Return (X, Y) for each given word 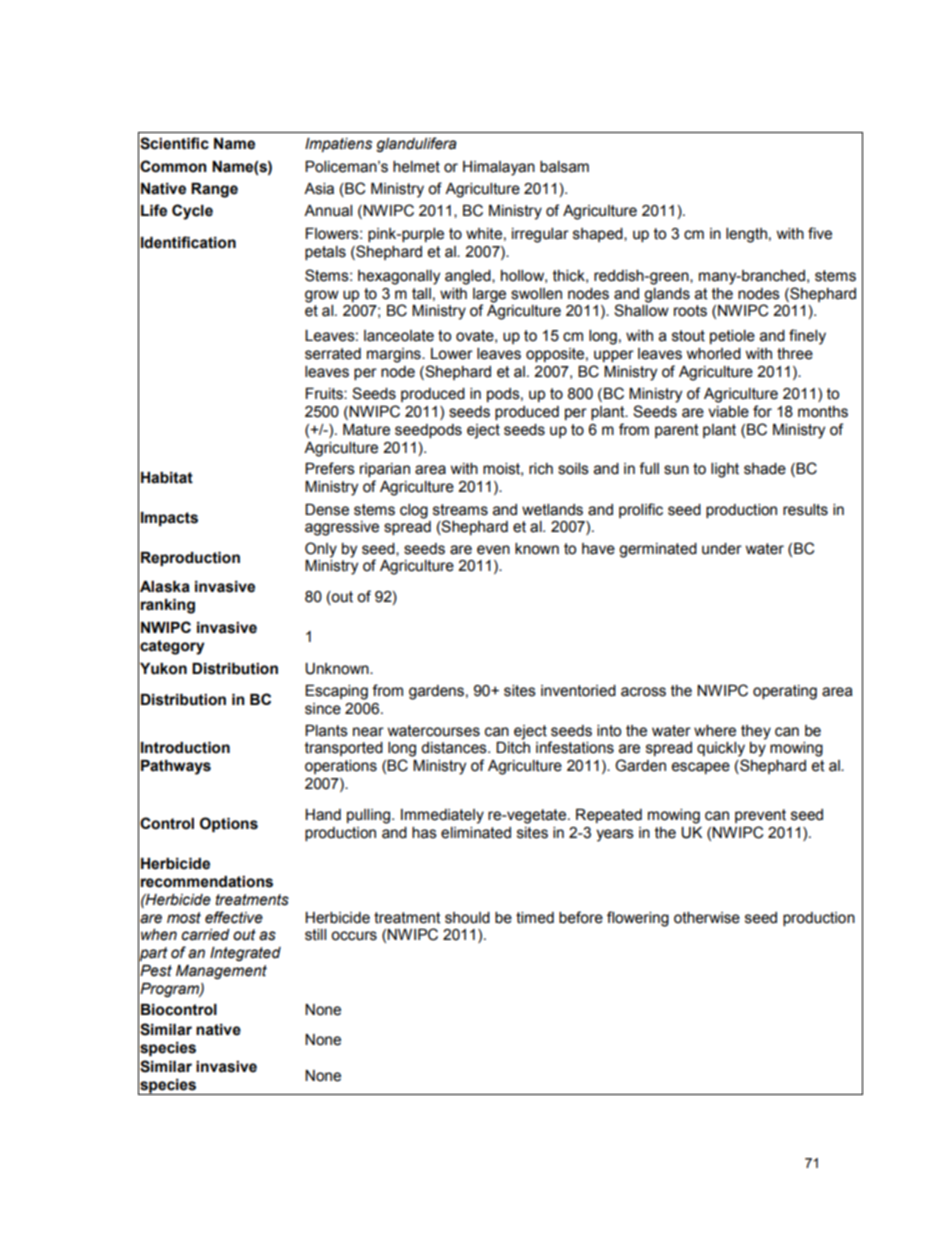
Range (214, 190)
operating (785, 692)
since (323, 709)
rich (541, 469)
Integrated (245, 954)
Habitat (167, 478)
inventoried (578, 691)
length (746, 235)
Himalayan (499, 168)
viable (728, 412)
